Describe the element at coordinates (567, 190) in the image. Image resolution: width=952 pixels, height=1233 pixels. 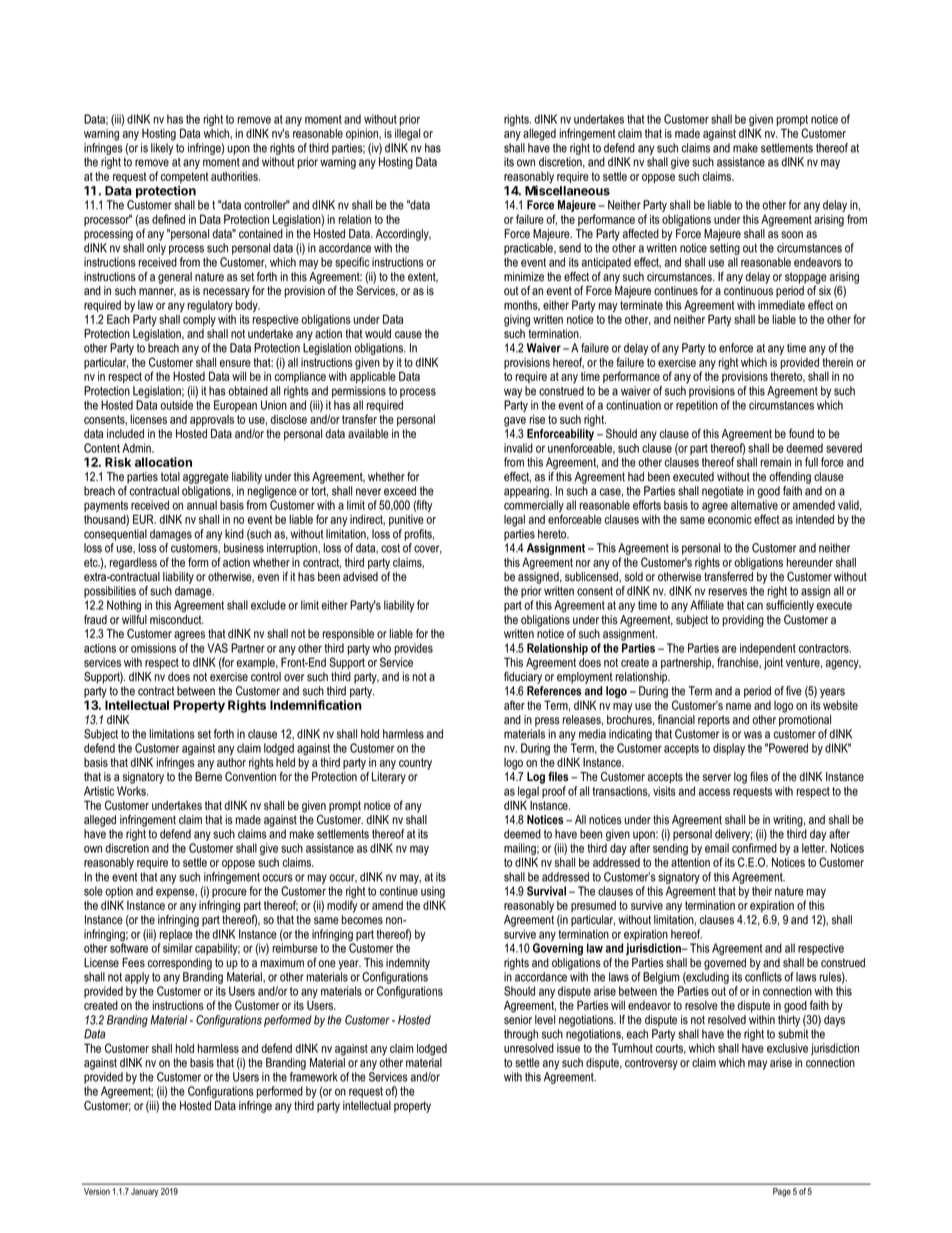
I see `Miscellaneous` at that location.
